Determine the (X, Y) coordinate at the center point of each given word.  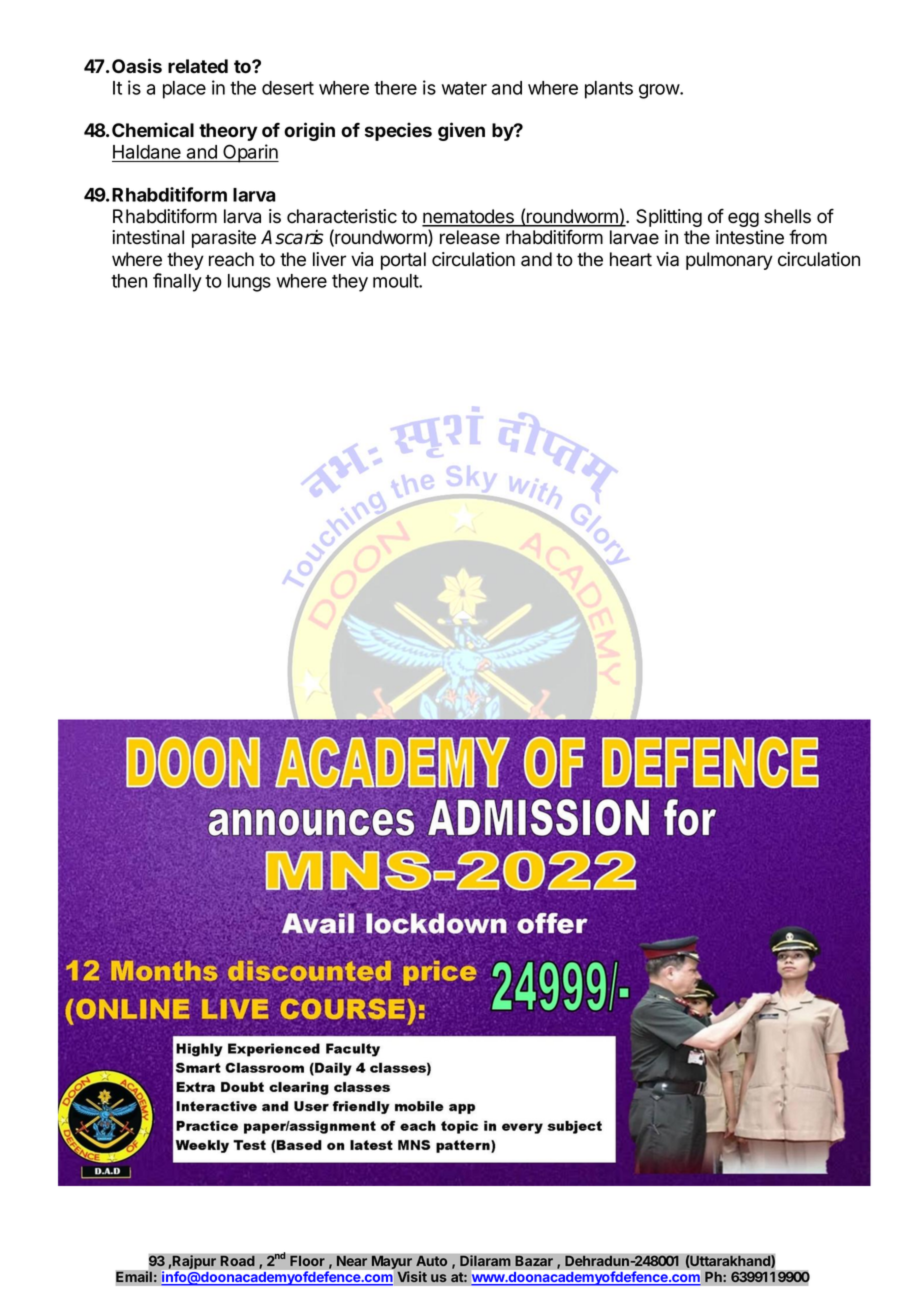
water (464, 88)
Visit (412, 1276)
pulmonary (729, 261)
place (184, 90)
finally (177, 282)
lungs (249, 283)
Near (352, 1260)
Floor (307, 1260)
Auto (432, 1261)
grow (660, 91)
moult (396, 281)
